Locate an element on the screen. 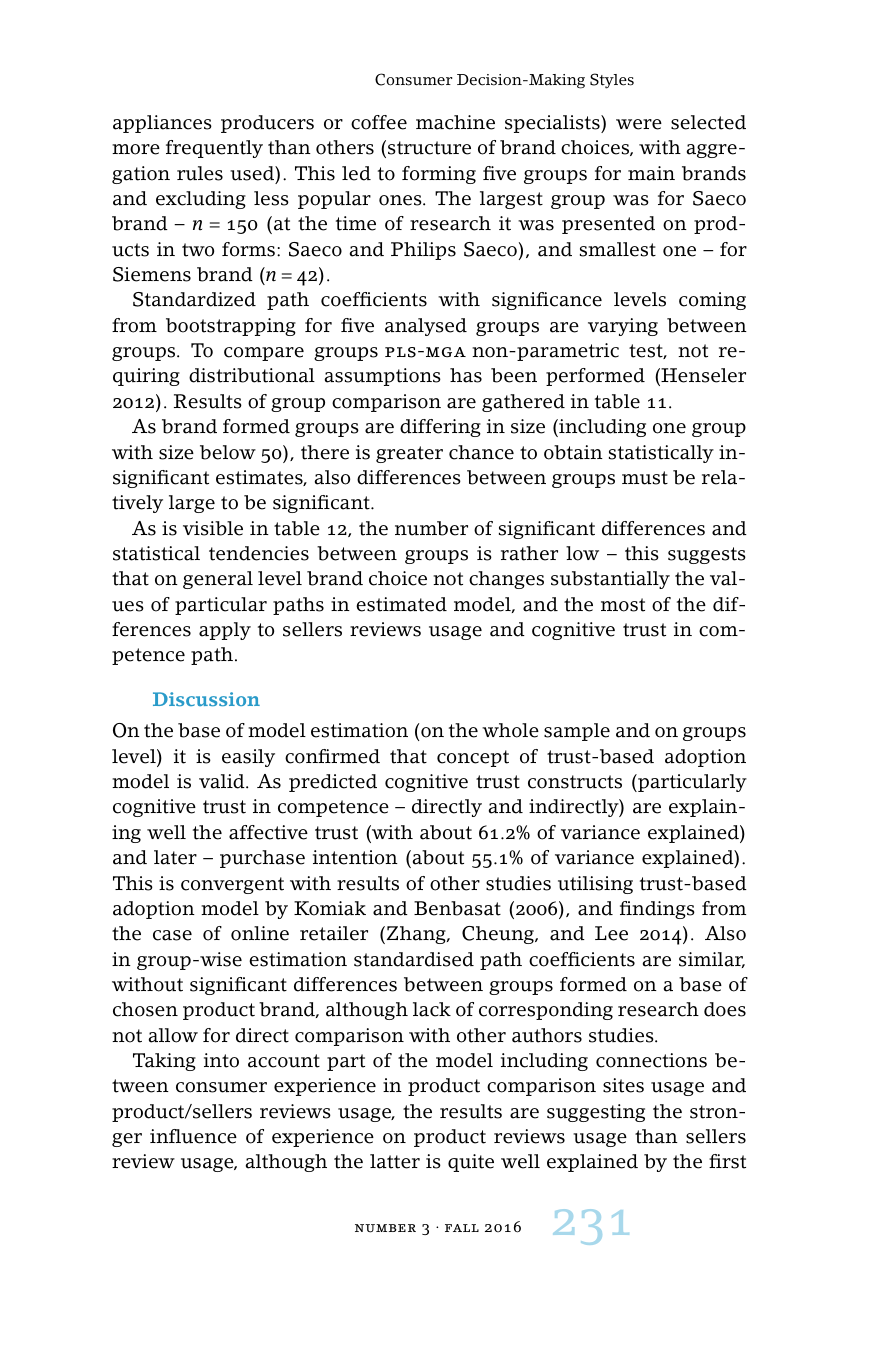 The width and height of the screenshot is (896, 1345). machine is located at coordinates (455, 122).
